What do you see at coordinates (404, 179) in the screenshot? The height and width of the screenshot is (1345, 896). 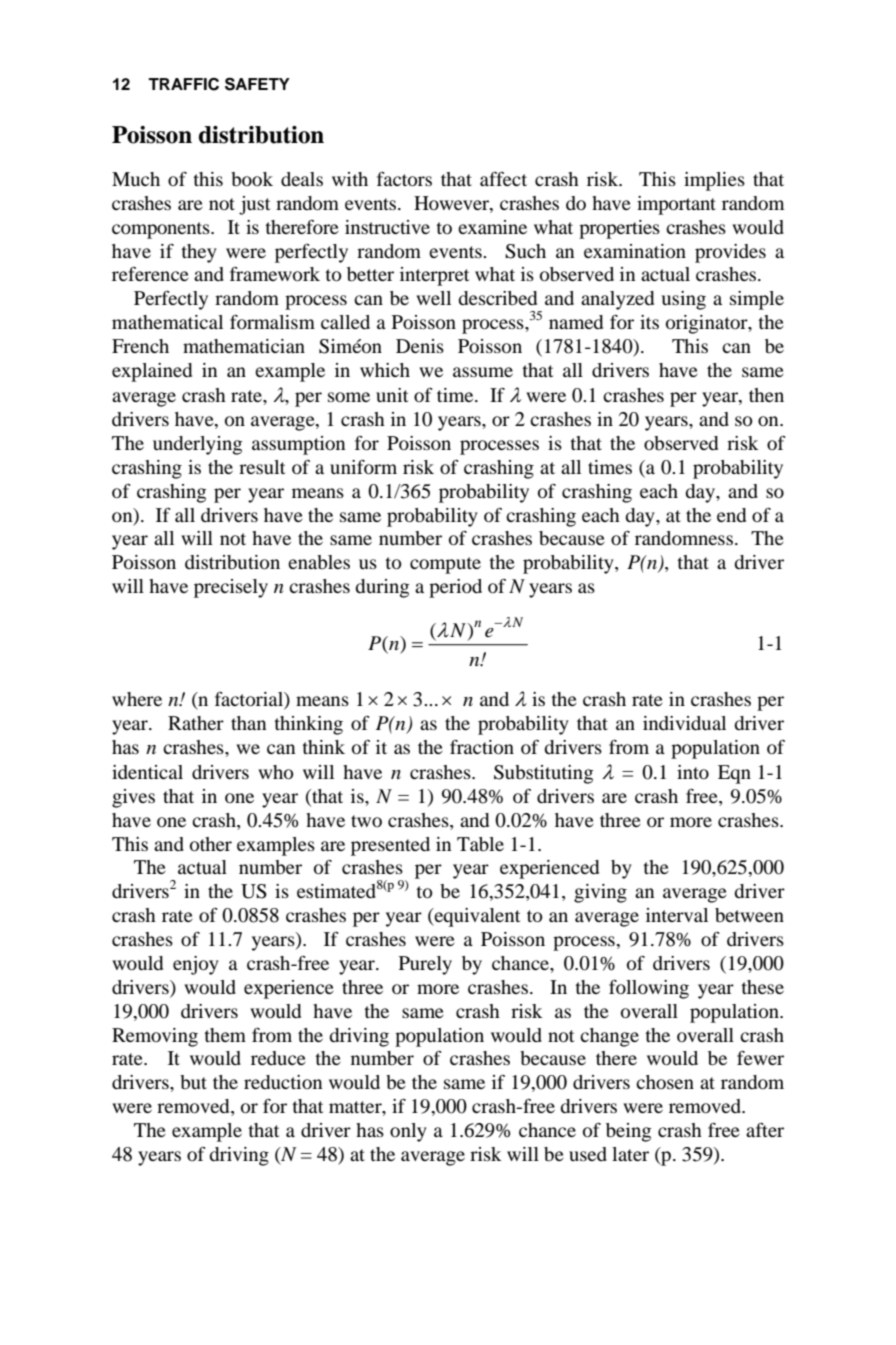 I see `factors` at bounding box center [404, 179].
